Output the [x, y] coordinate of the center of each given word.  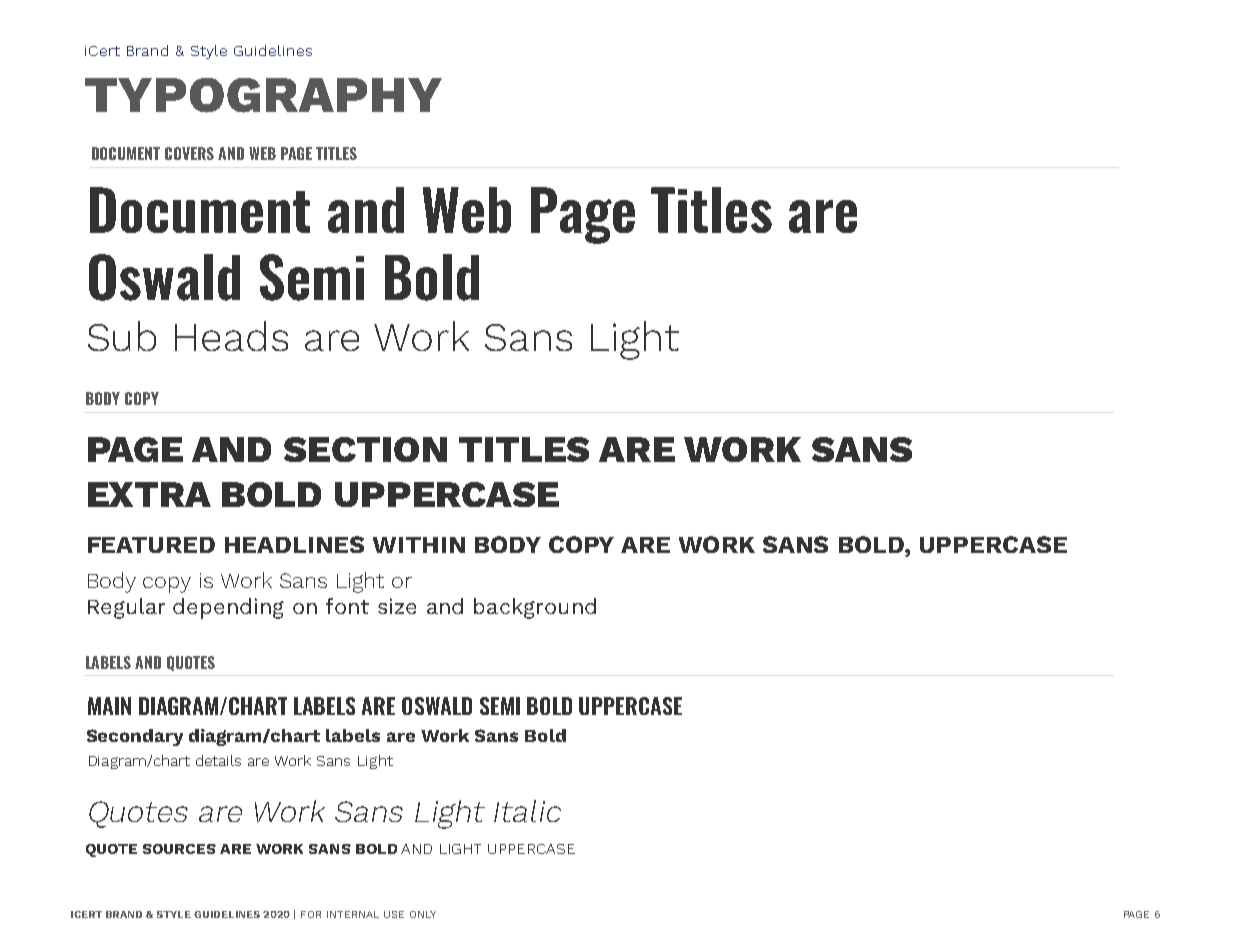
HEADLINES [294, 544]
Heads [231, 336]
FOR [311, 914]
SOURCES [179, 849]
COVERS [189, 153]
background [535, 608]
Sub [122, 336]
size [397, 606]
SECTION [365, 449]
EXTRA [149, 494]
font [347, 606]
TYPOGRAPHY [263, 95]
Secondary [135, 737]
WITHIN [419, 545]
